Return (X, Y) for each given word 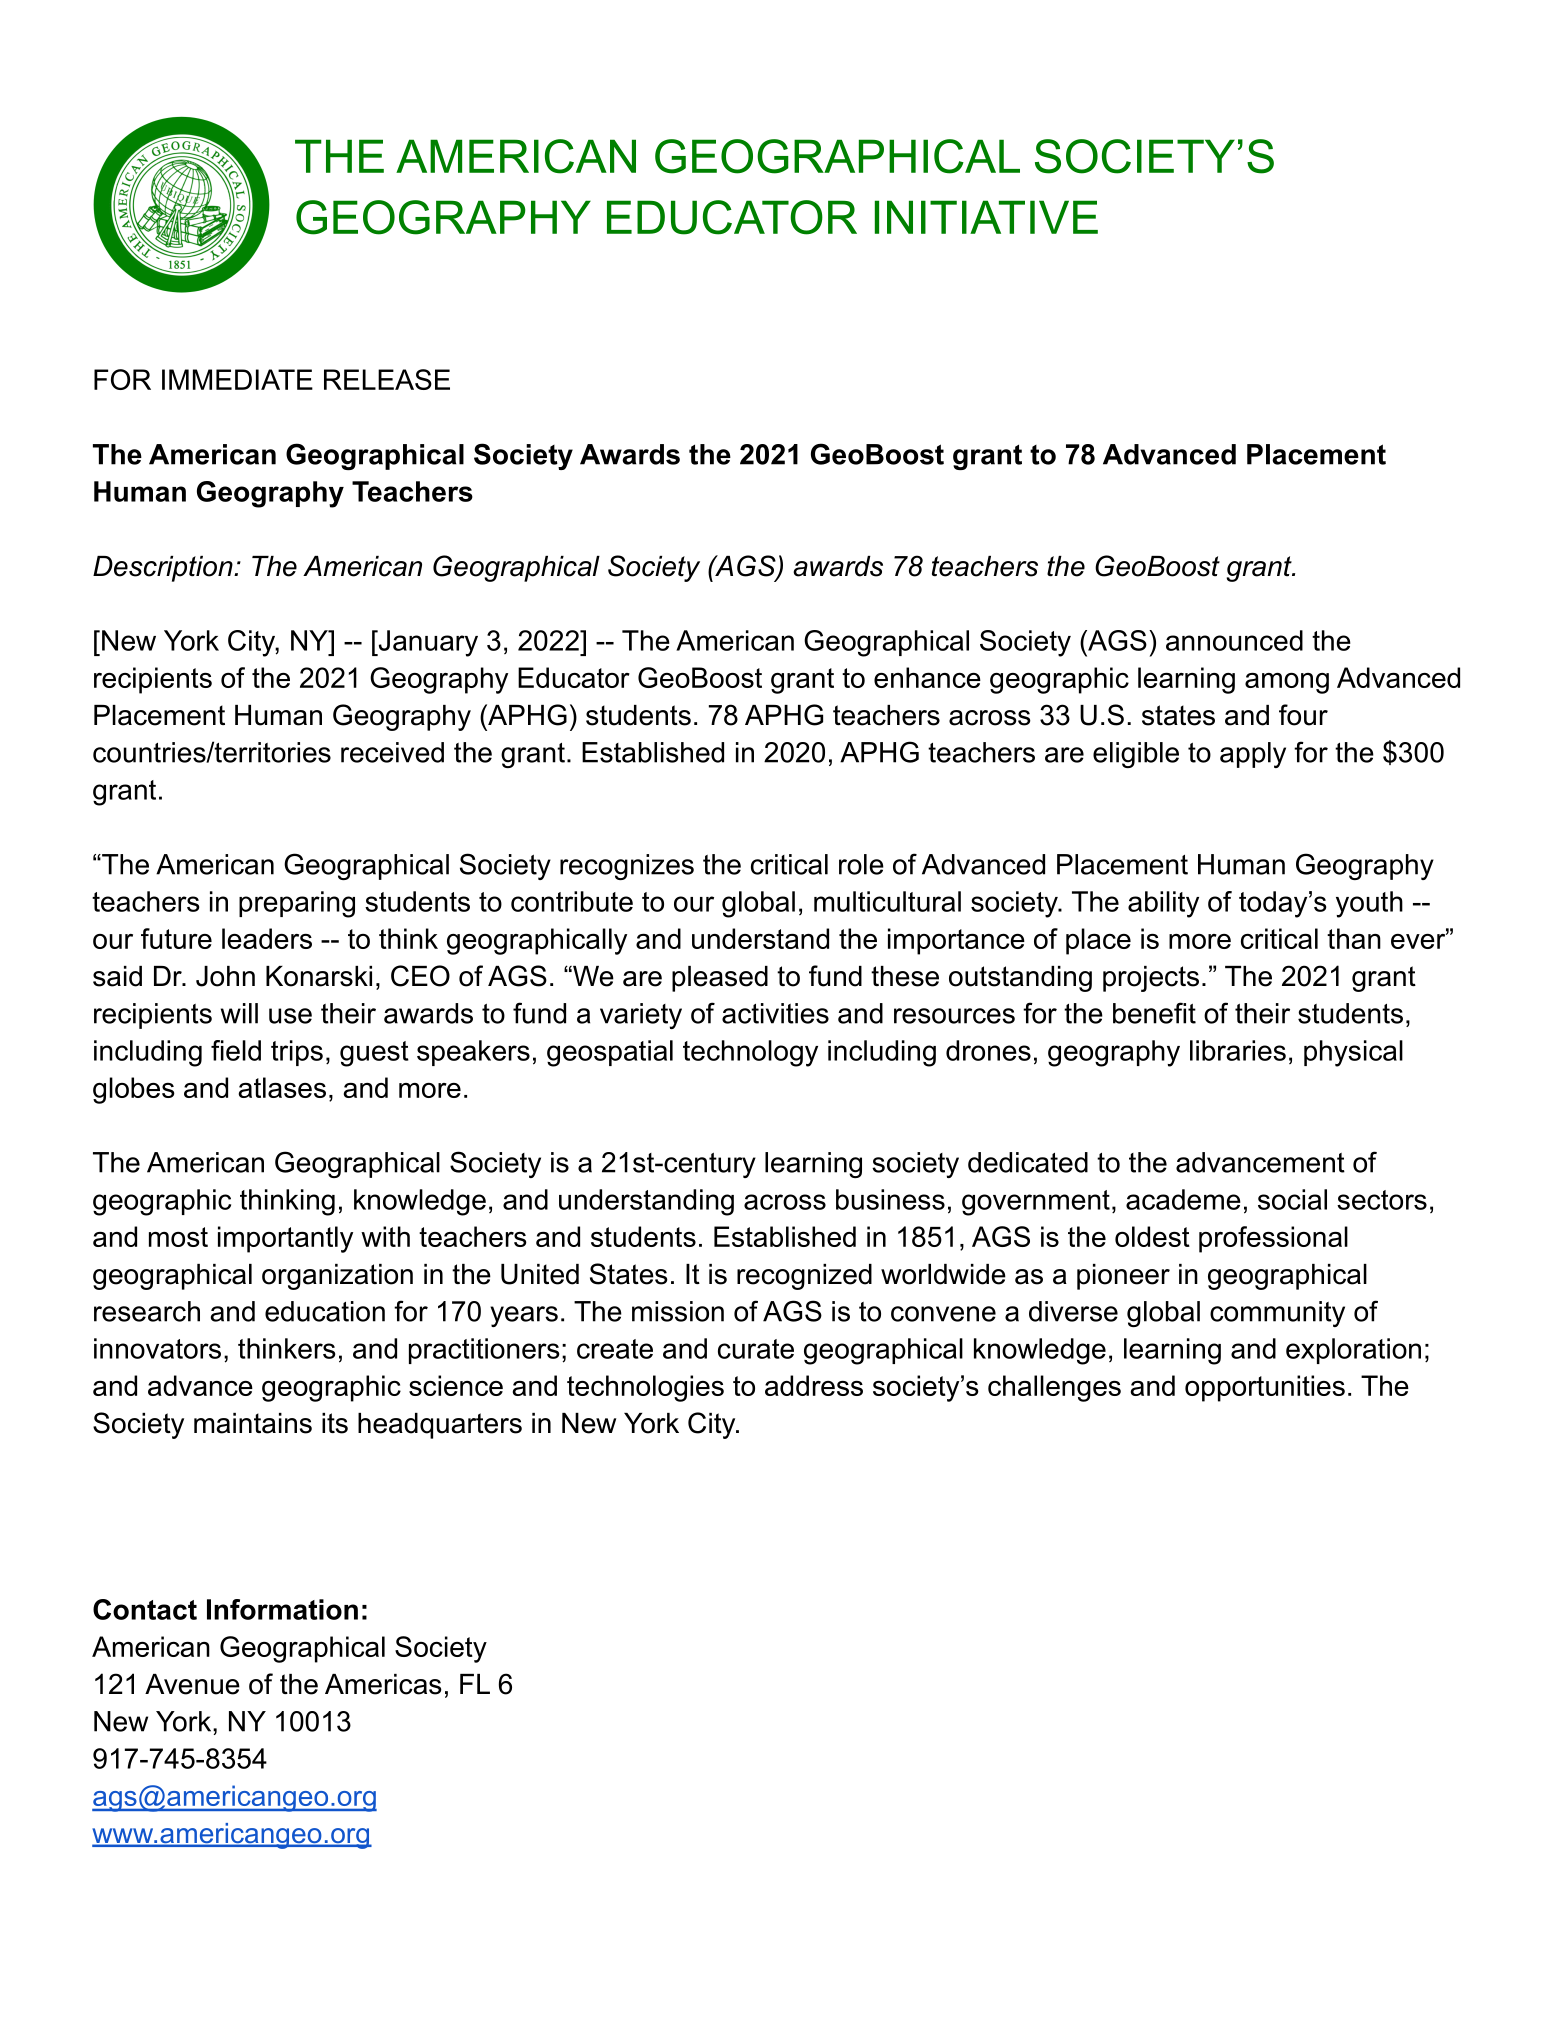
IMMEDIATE (237, 379)
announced (1234, 640)
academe (1183, 1199)
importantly (285, 1239)
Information (282, 1609)
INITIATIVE (986, 217)
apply (1253, 755)
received (392, 752)
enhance (927, 677)
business (890, 1199)
